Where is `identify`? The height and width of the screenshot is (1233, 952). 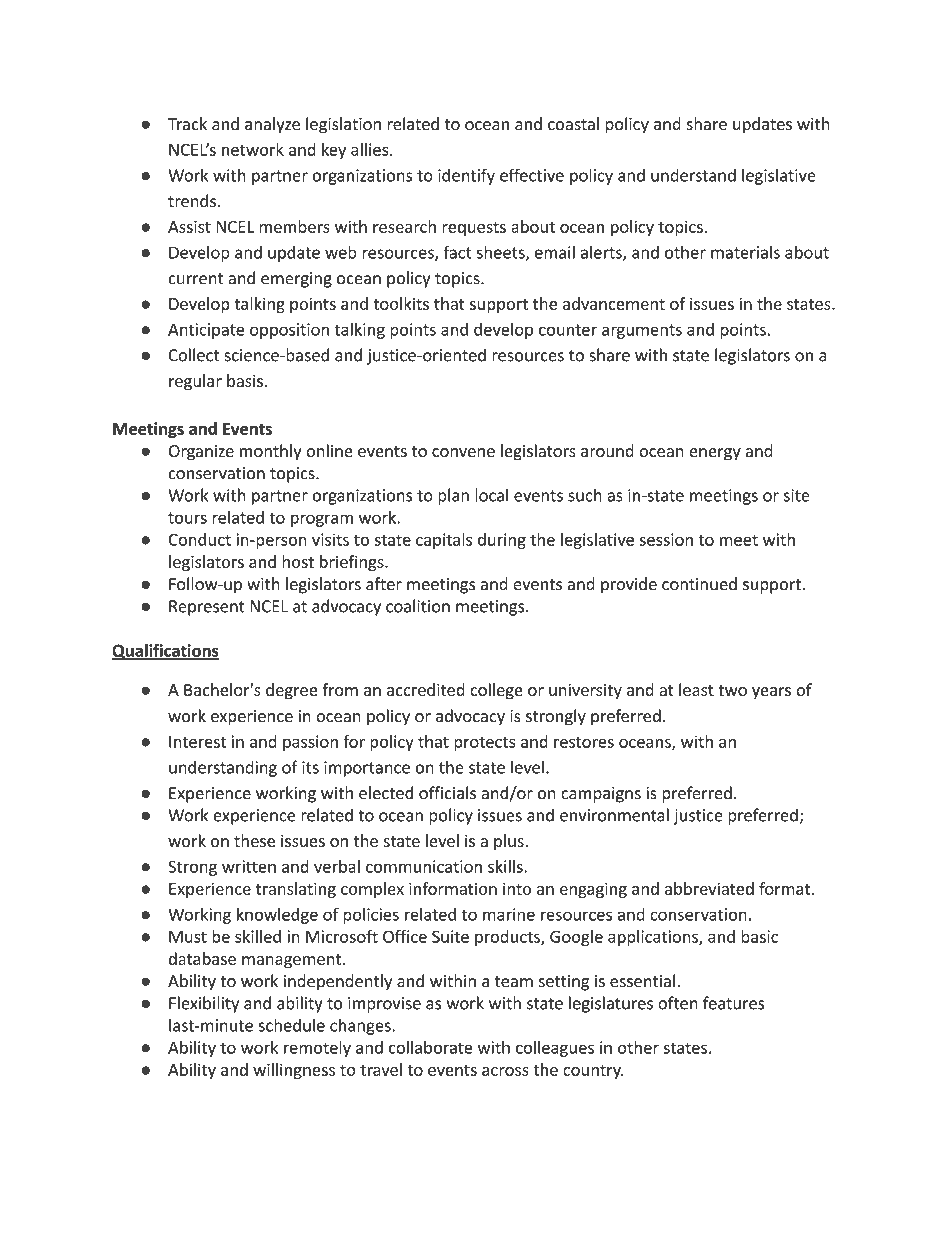
identify is located at coordinates (466, 176).
